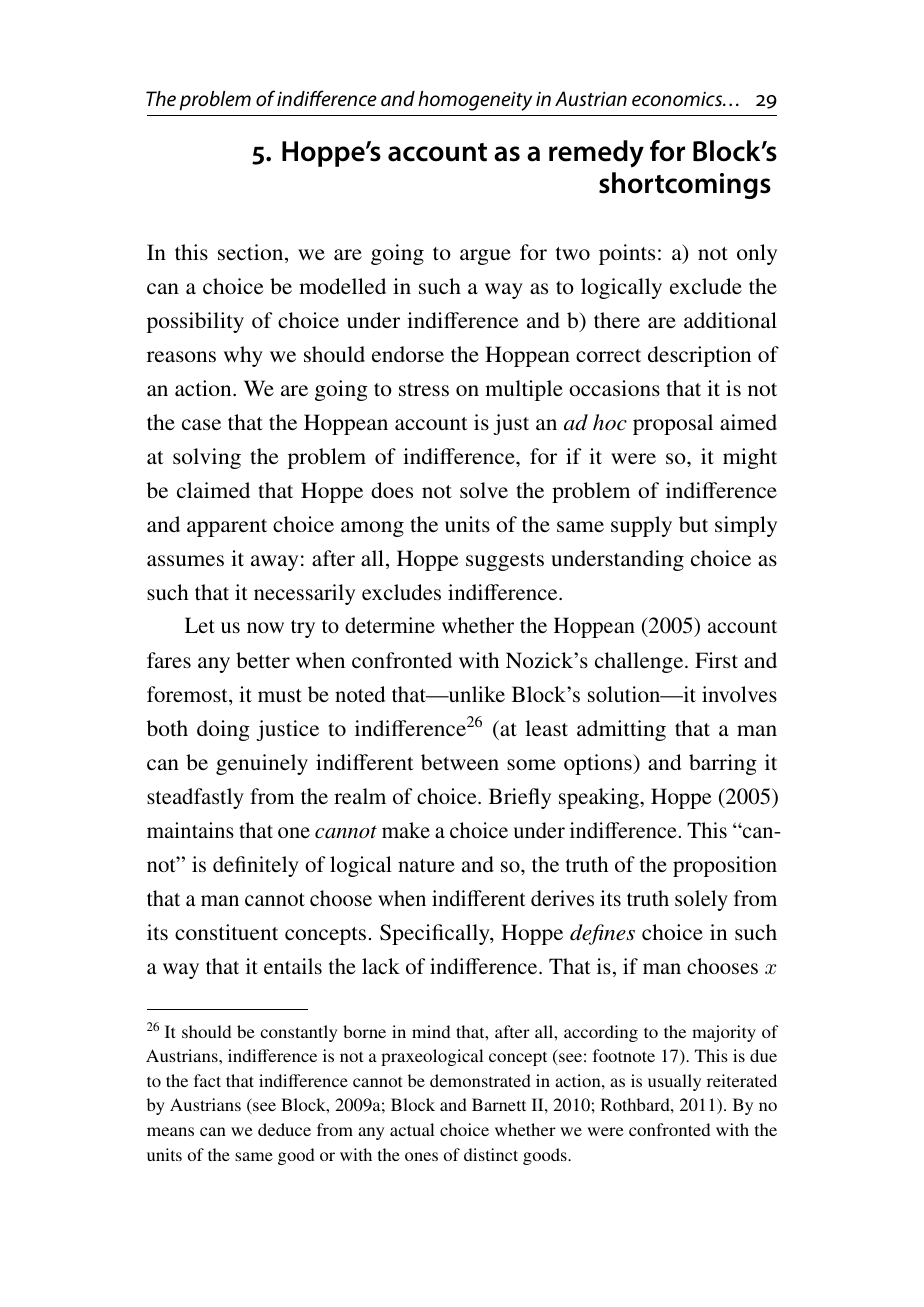 The height and width of the screenshot is (1307, 924). Describe the element at coordinates (207, 458) in the screenshot. I see `solving` at that location.
